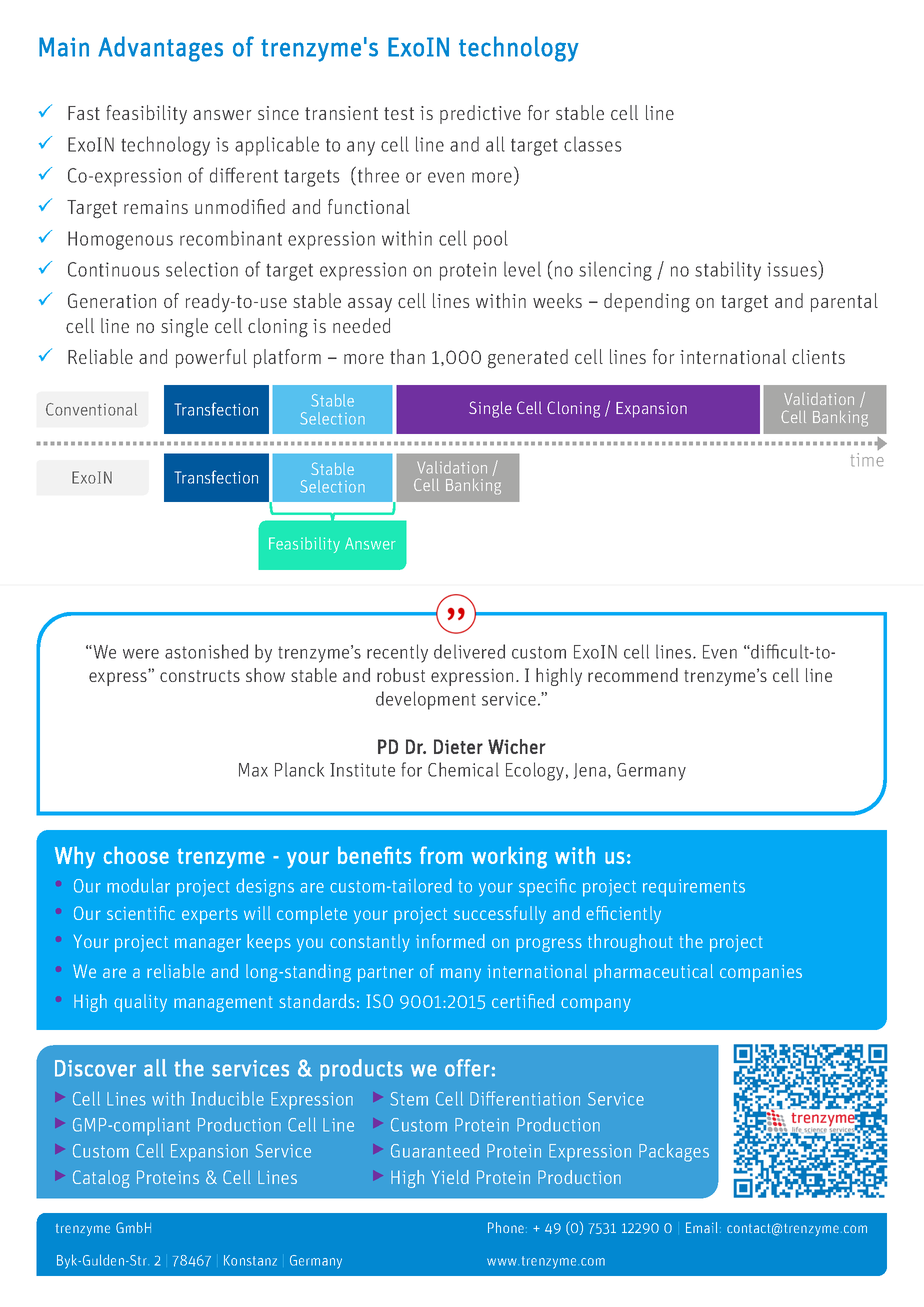 The width and height of the image is (924, 1307). Describe the element at coordinates (761, 973) in the image. I see `companies` at that location.
